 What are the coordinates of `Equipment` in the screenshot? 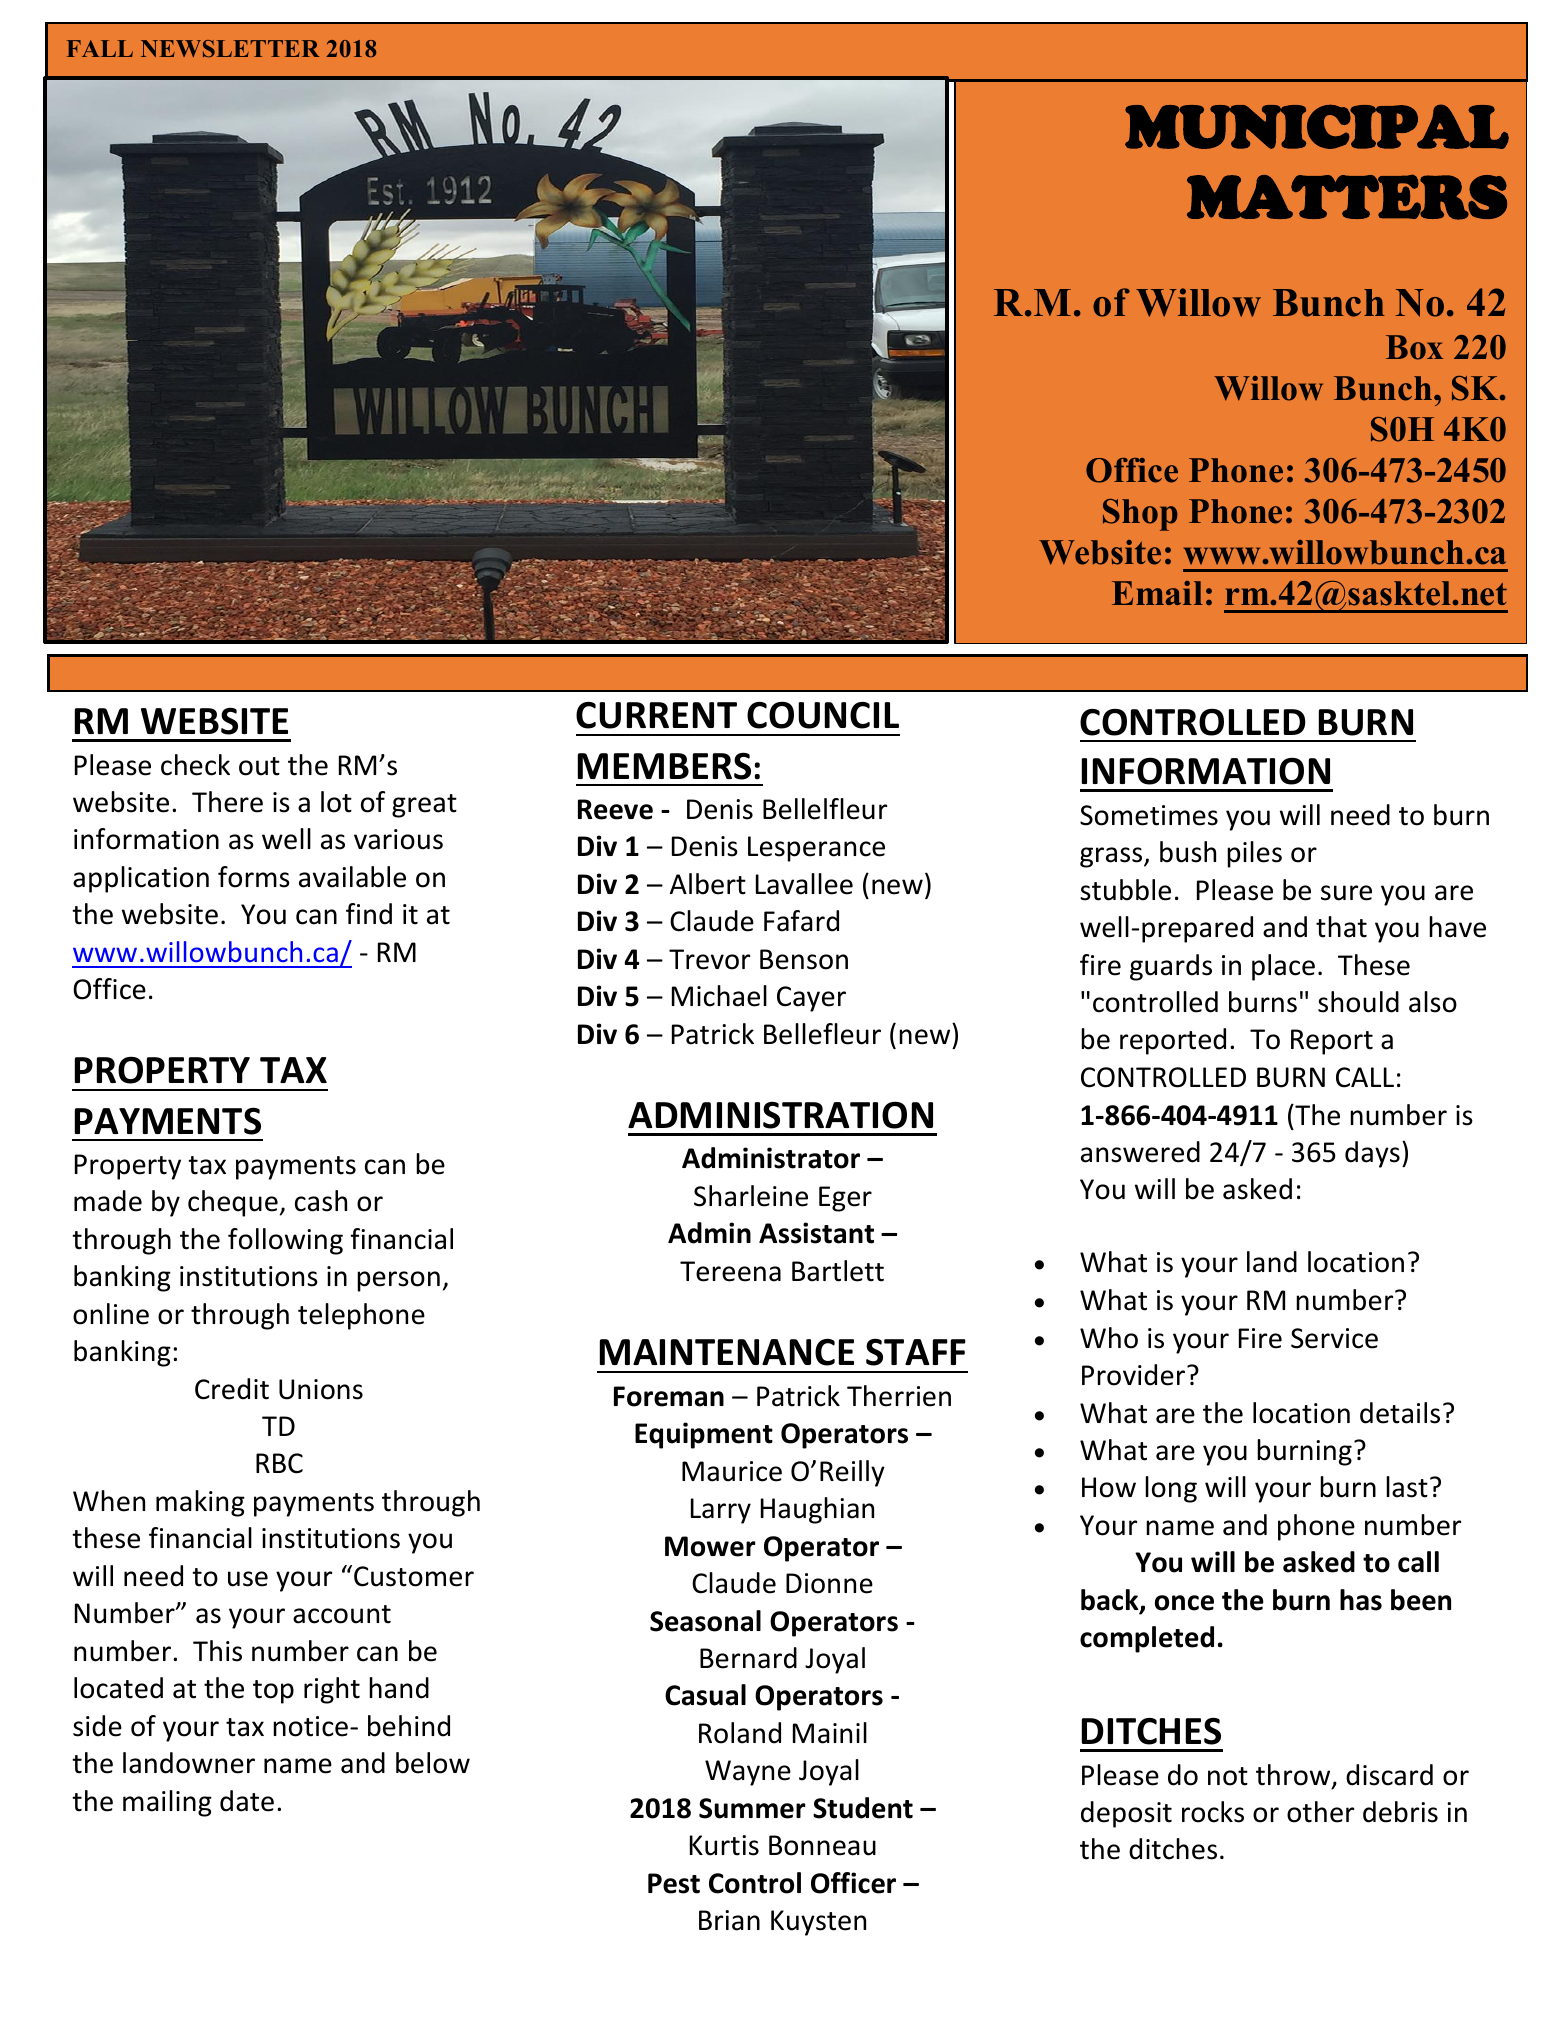 It's located at (704, 1435).
